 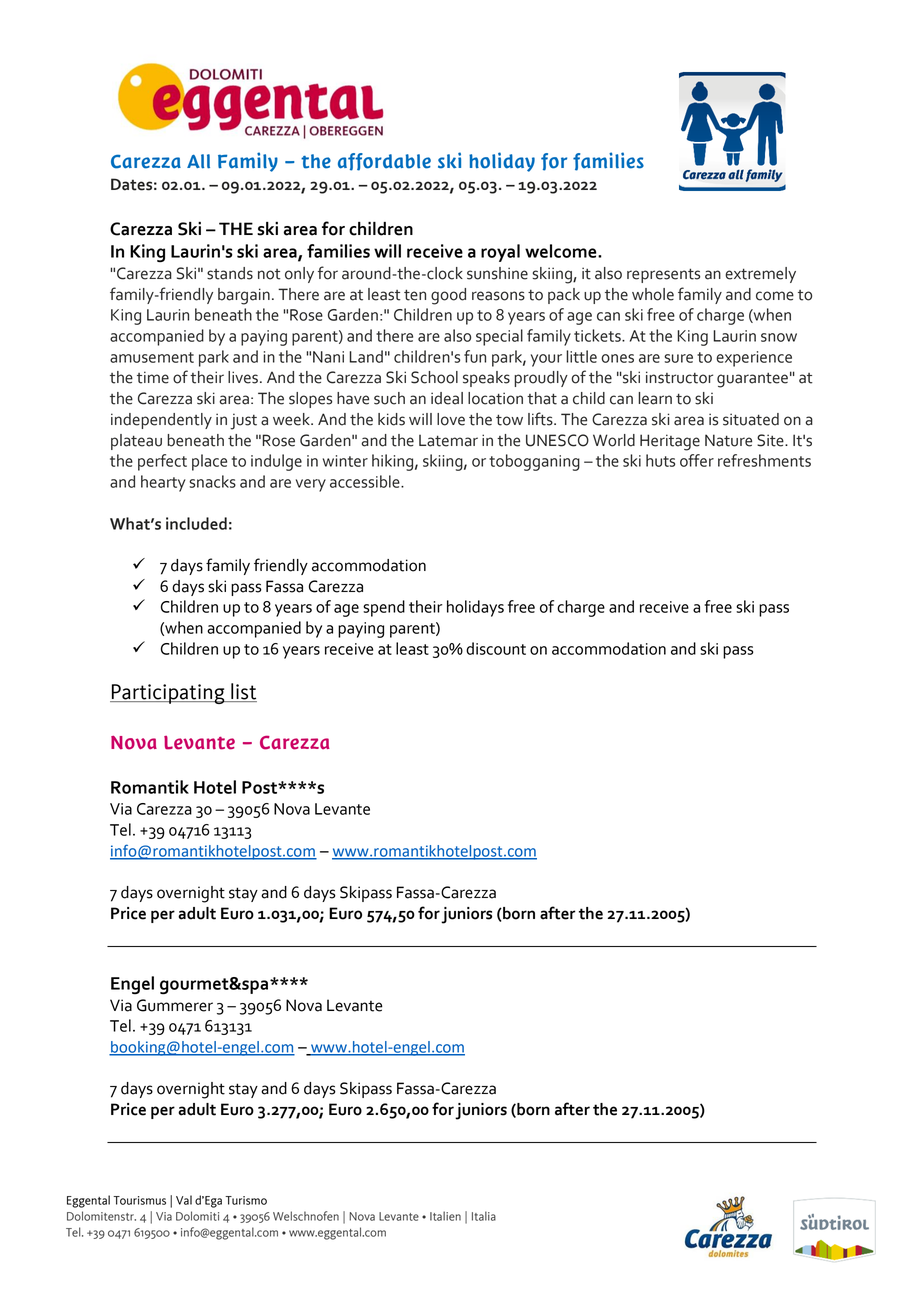 What do you see at coordinates (198, 161) in the screenshot?
I see `All` at bounding box center [198, 161].
